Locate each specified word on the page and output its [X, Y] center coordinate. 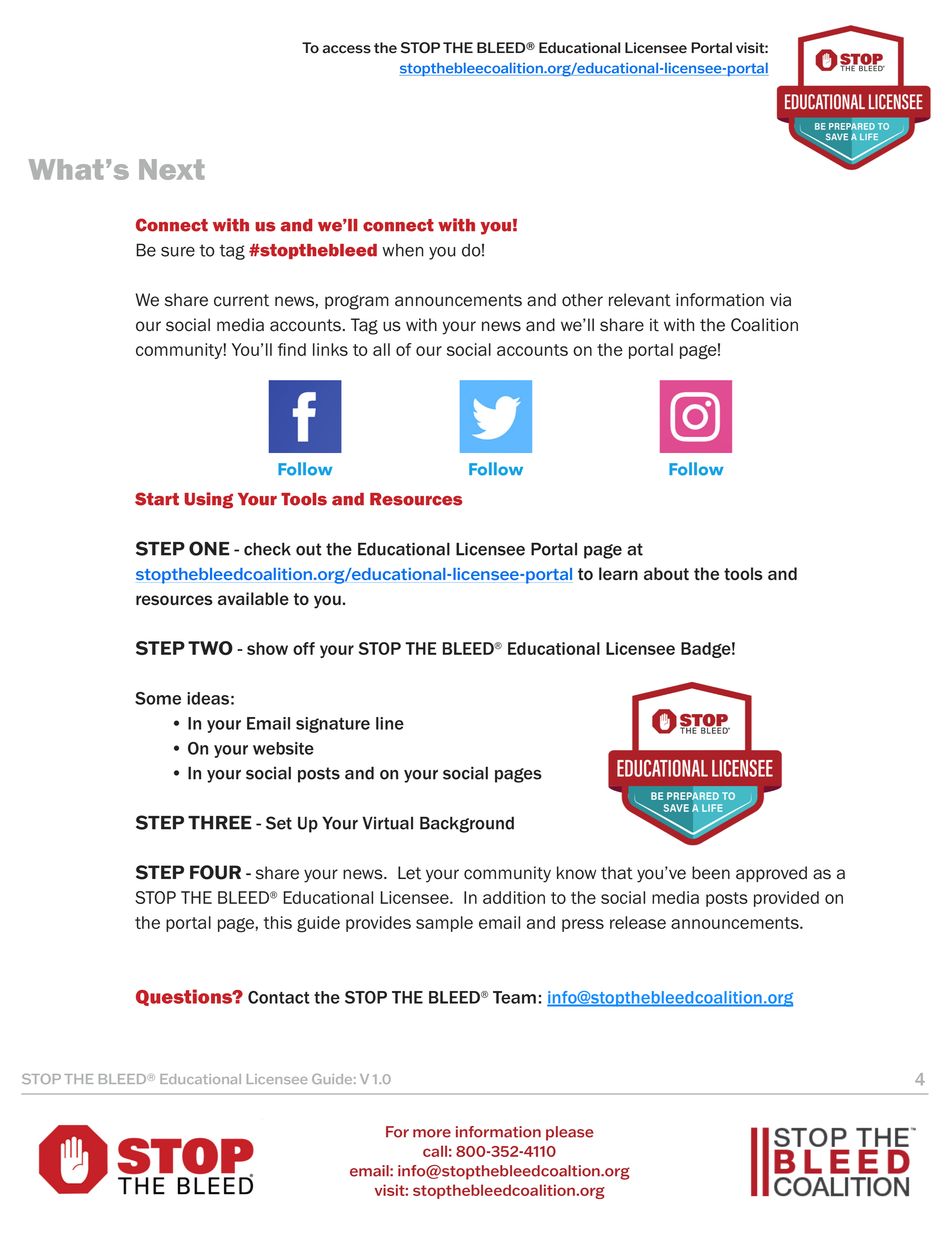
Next [172, 169]
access [347, 49]
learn [618, 573]
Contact [279, 997]
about [666, 573]
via [780, 300]
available [253, 598]
